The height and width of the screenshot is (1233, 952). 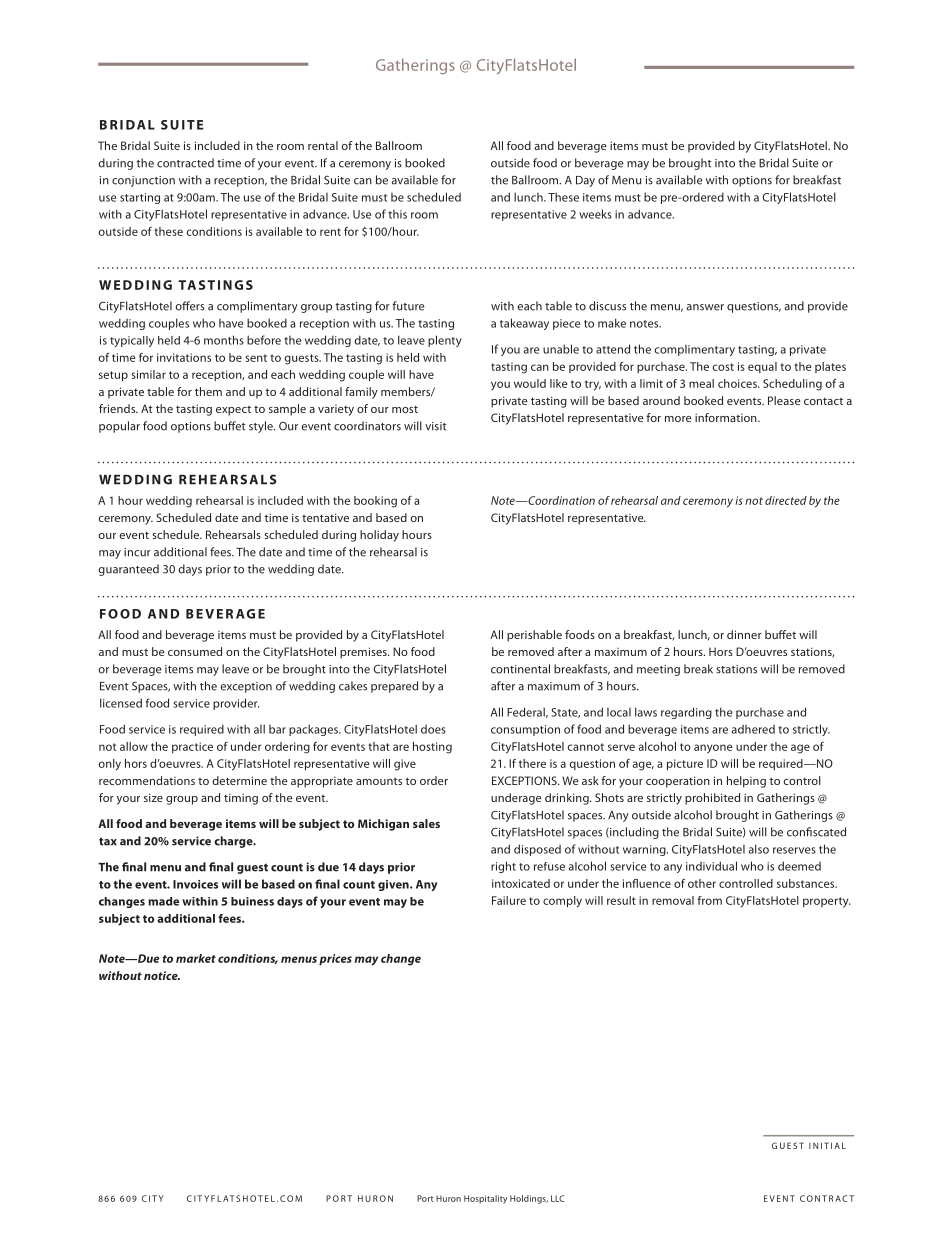 I want to click on Invoices, so click(x=195, y=884).
